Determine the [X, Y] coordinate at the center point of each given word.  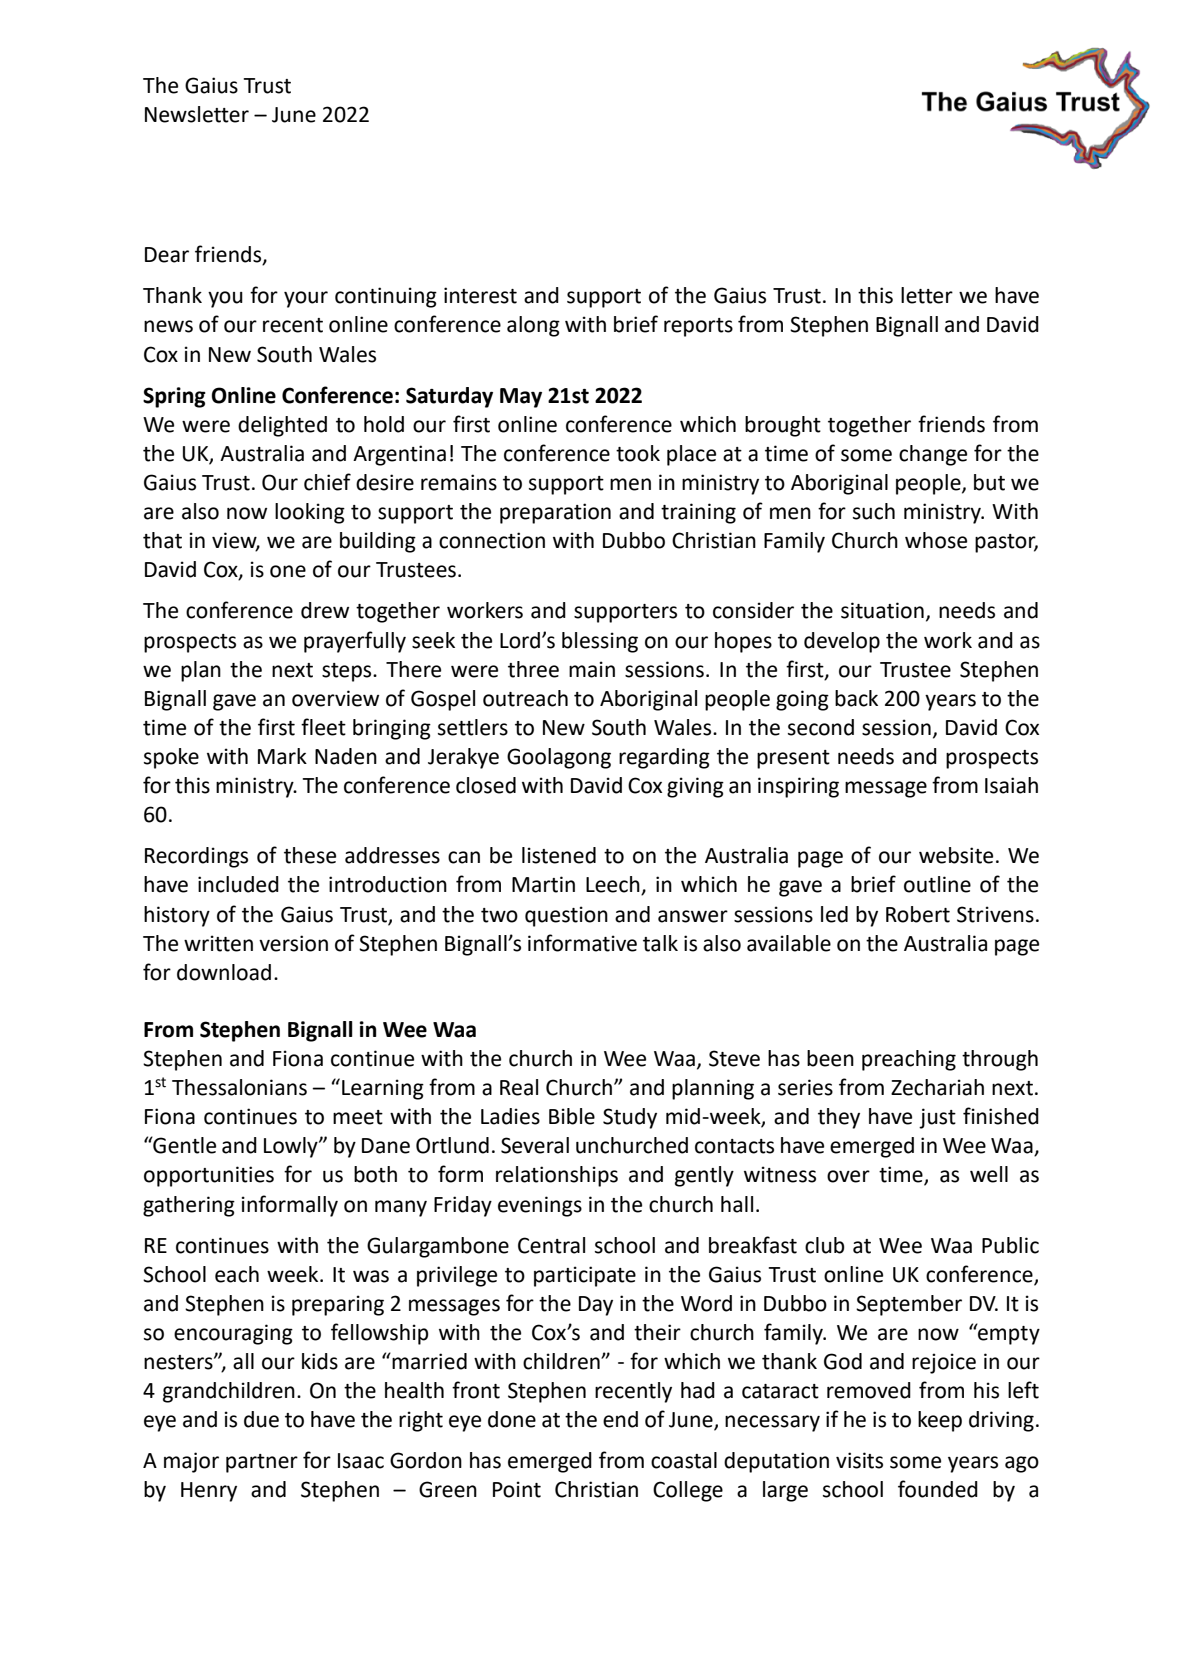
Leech [614, 885]
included [238, 884]
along [533, 326]
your [306, 299]
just [937, 1118]
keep [940, 1421]
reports [698, 327]
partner [262, 1463]
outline [937, 884]
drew [325, 610]
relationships [557, 1176]
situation [882, 610]
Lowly [292, 1147]
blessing [600, 642]
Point [517, 1489]
